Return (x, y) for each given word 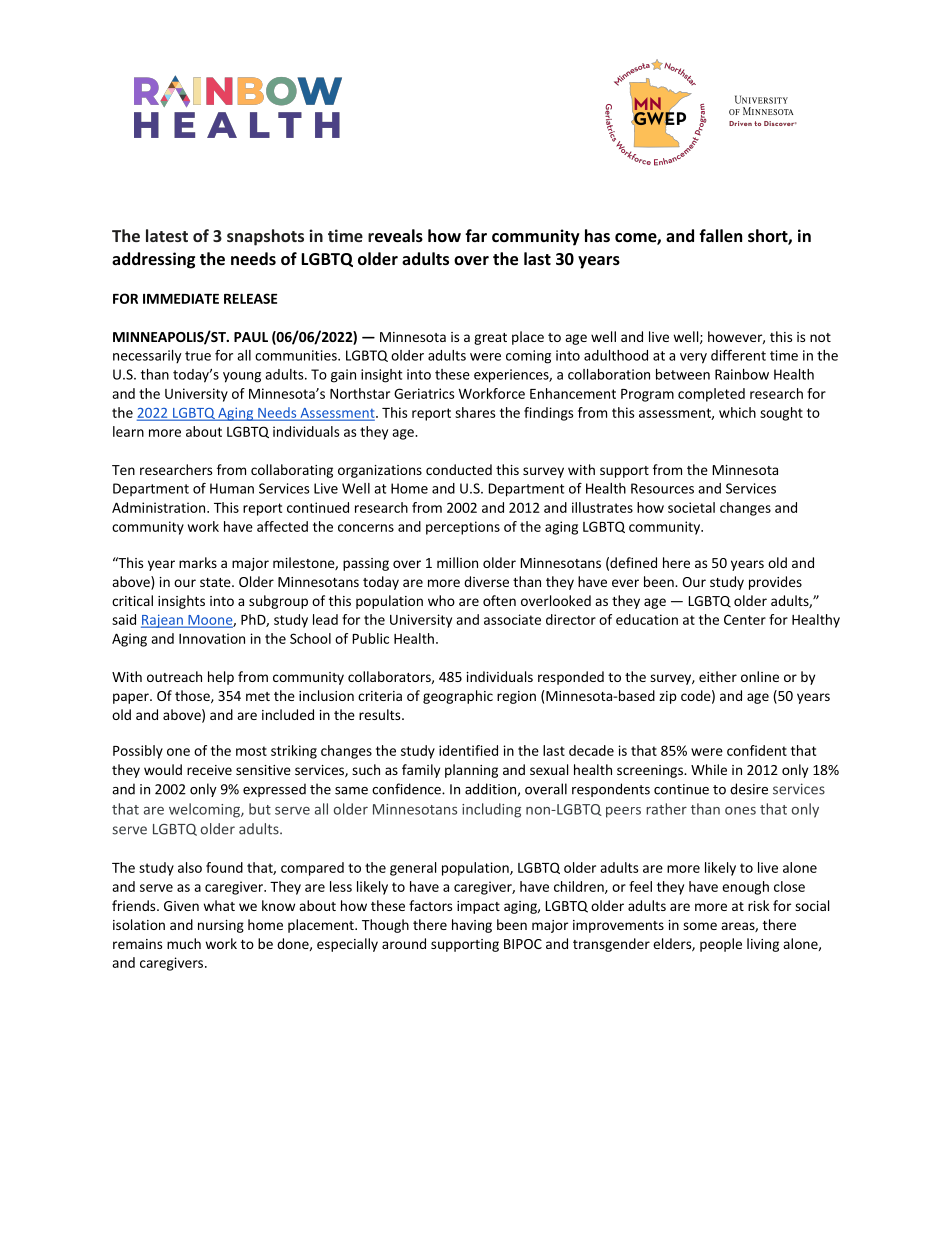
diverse (486, 581)
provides (775, 583)
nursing (221, 926)
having (472, 926)
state (216, 582)
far (476, 235)
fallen (720, 235)
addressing (153, 260)
